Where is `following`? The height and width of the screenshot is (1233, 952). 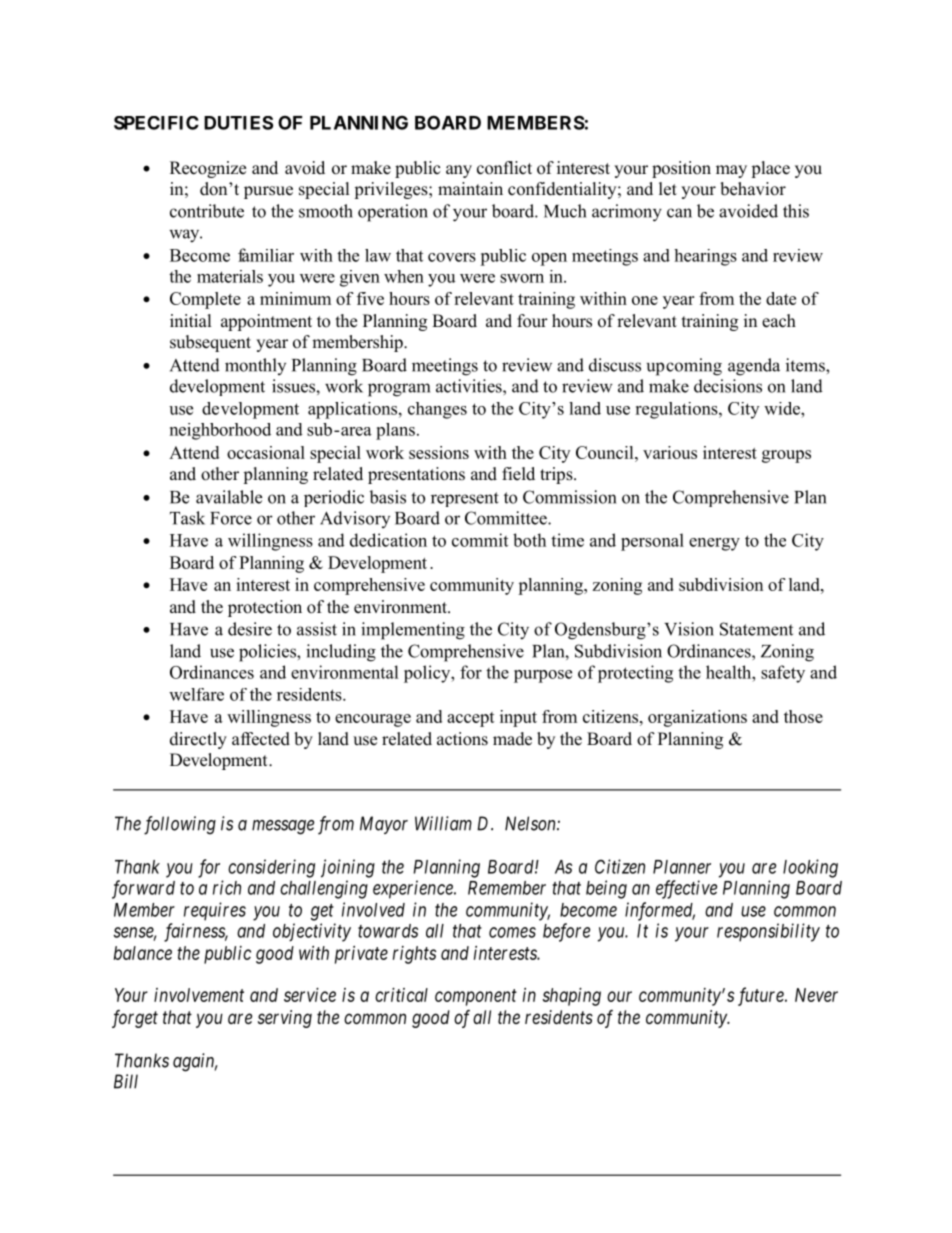 following is located at coordinates (180, 825).
